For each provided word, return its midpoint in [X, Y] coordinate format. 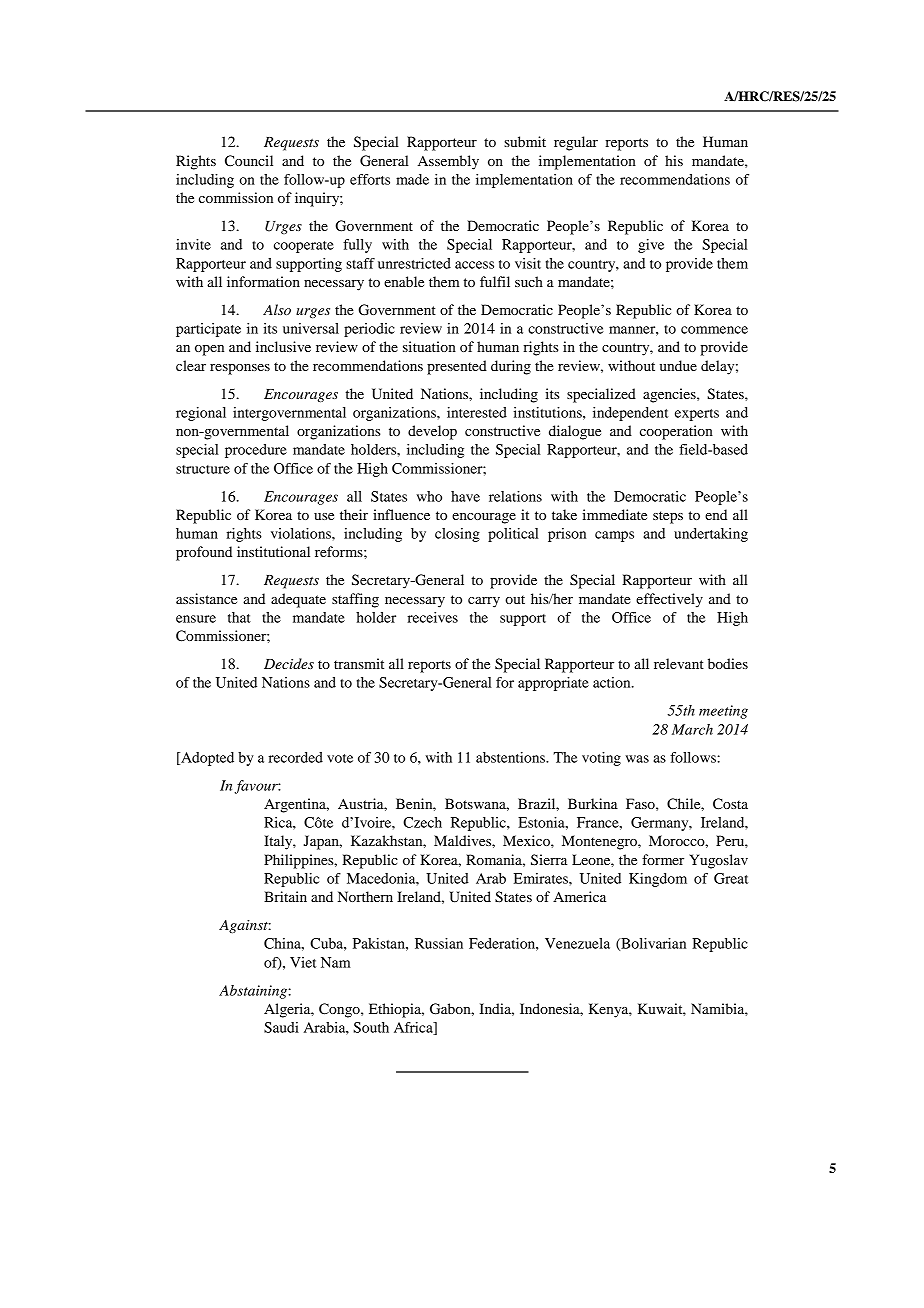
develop [432, 432]
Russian [439, 943]
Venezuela [577, 943]
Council [249, 161]
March [692, 729]
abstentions [511, 757]
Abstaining [253, 992]
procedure [256, 451]
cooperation [676, 432]
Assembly [448, 162]
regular [576, 143]
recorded [296, 757]
